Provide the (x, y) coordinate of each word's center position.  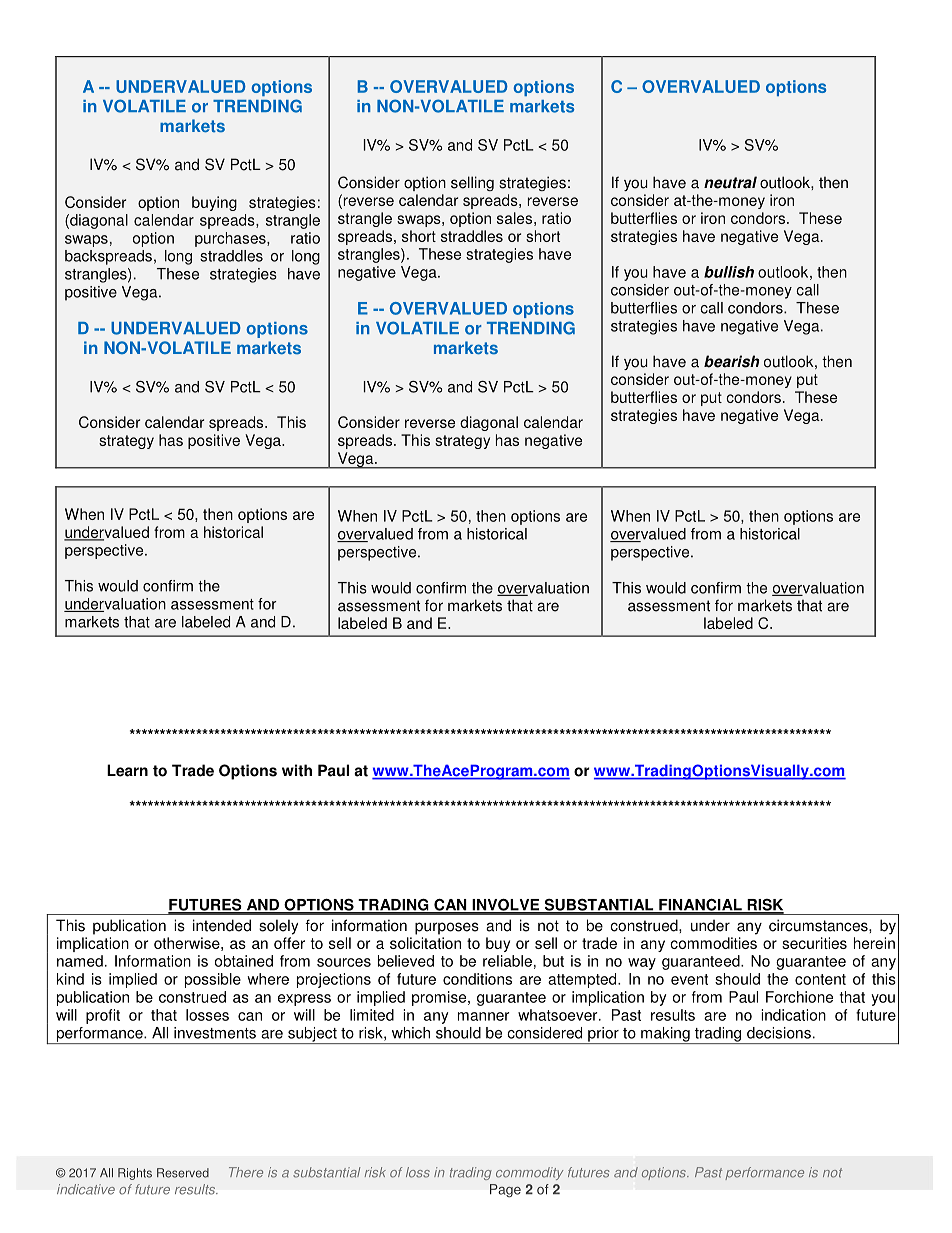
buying (214, 203)
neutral (730, 182)
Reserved (183, 1173)
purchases (231, 239)
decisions (779, 1033)
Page (505, 1190)
